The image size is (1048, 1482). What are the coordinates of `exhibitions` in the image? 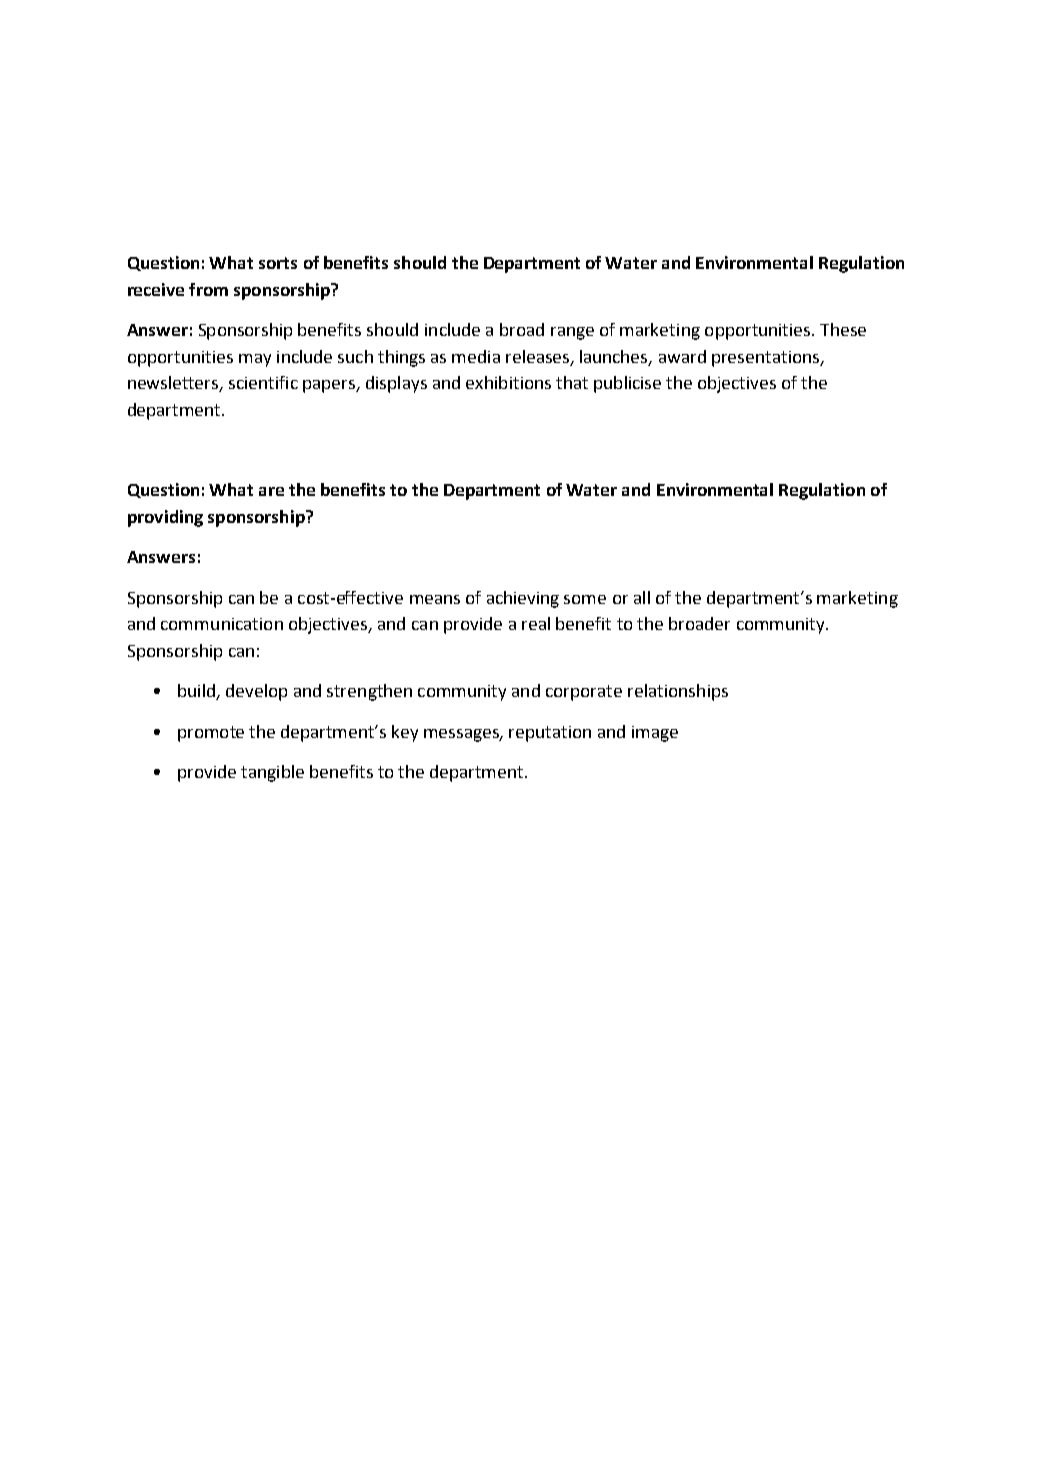 It's located at (508, 382).
